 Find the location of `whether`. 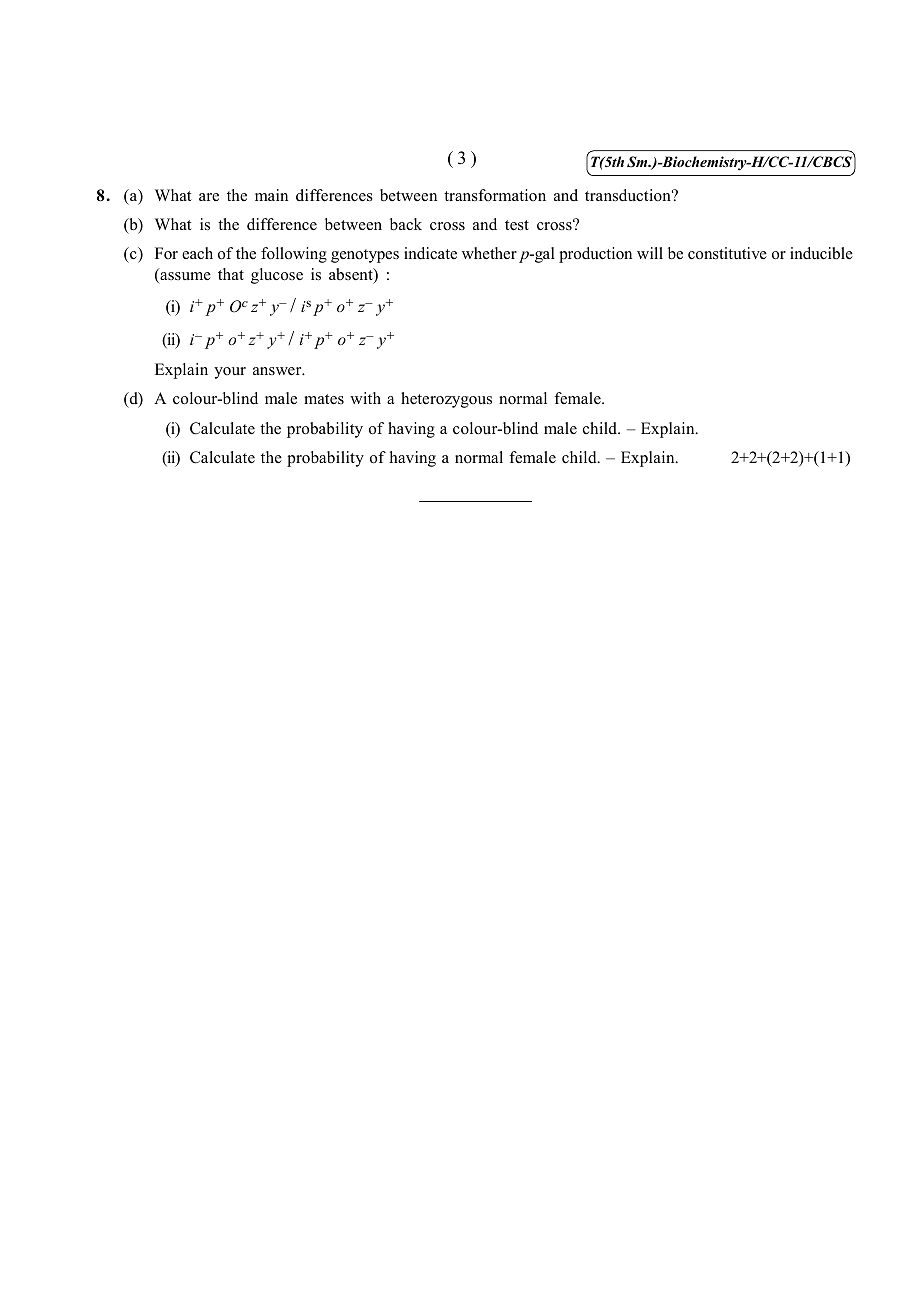

whether is located at coordinates (489, 253).
